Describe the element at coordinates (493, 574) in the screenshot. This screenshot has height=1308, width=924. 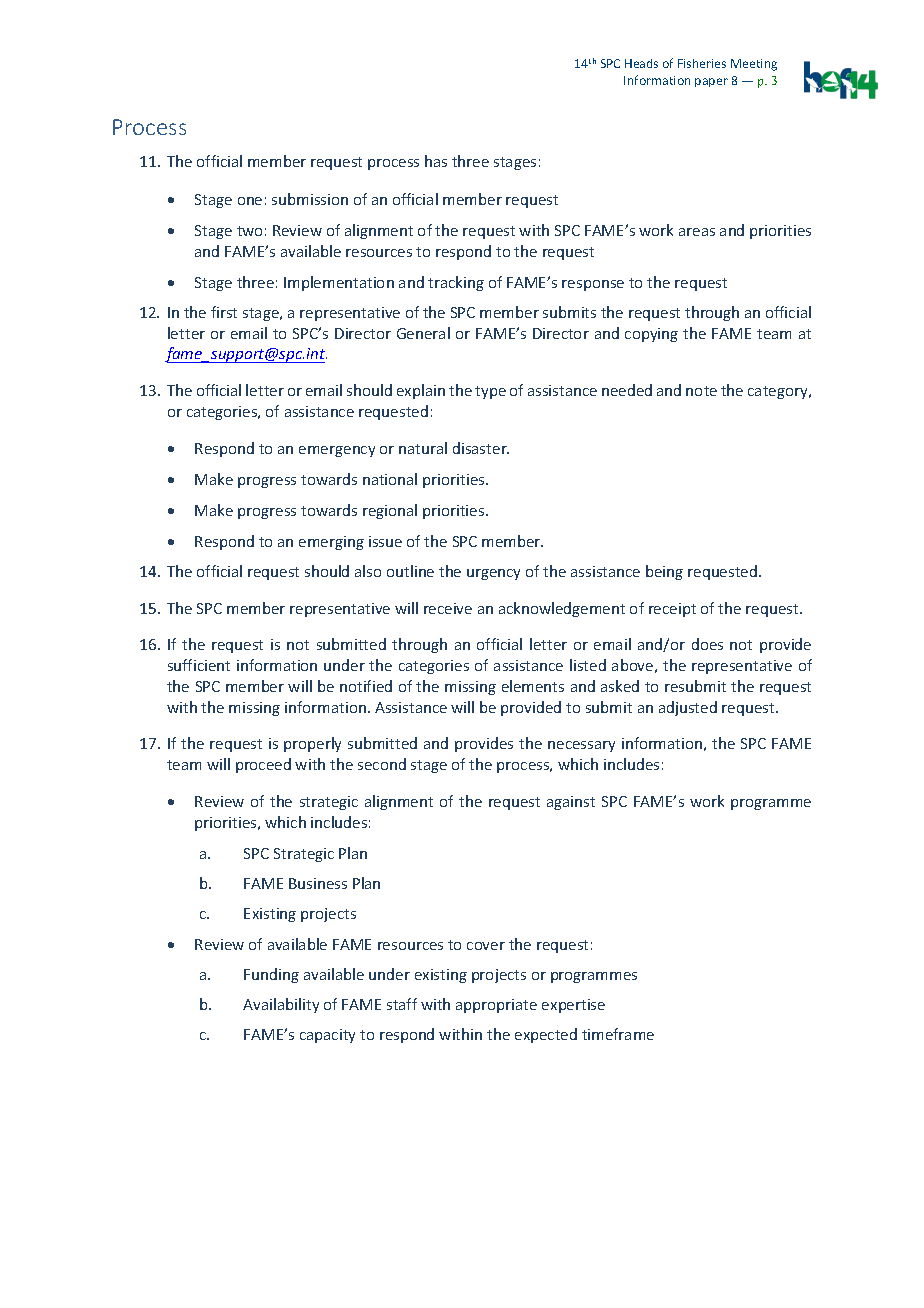
I see `urgency` at that location.
